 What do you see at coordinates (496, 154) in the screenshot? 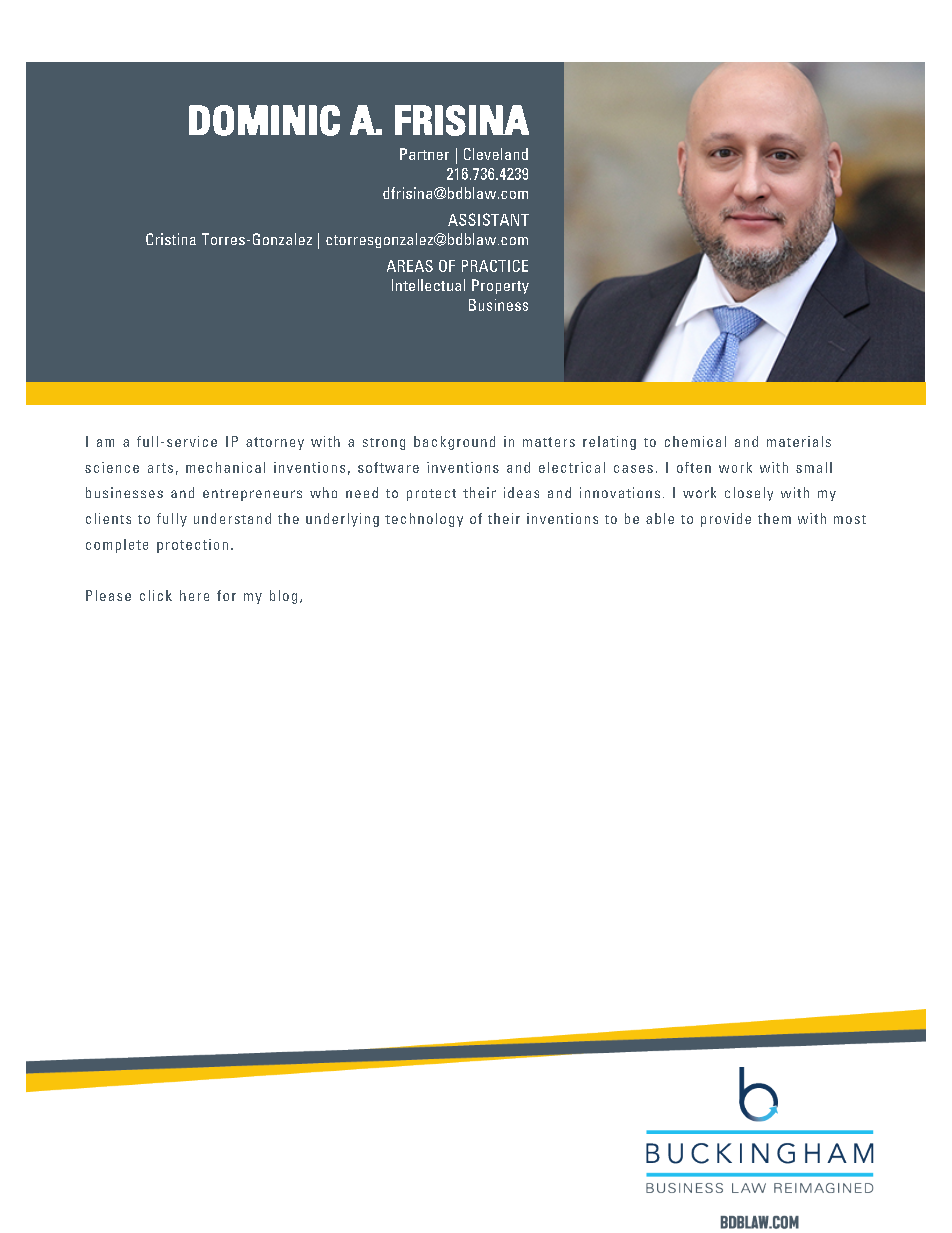
I see `Cleveland` at bounding box center [496, 154].
